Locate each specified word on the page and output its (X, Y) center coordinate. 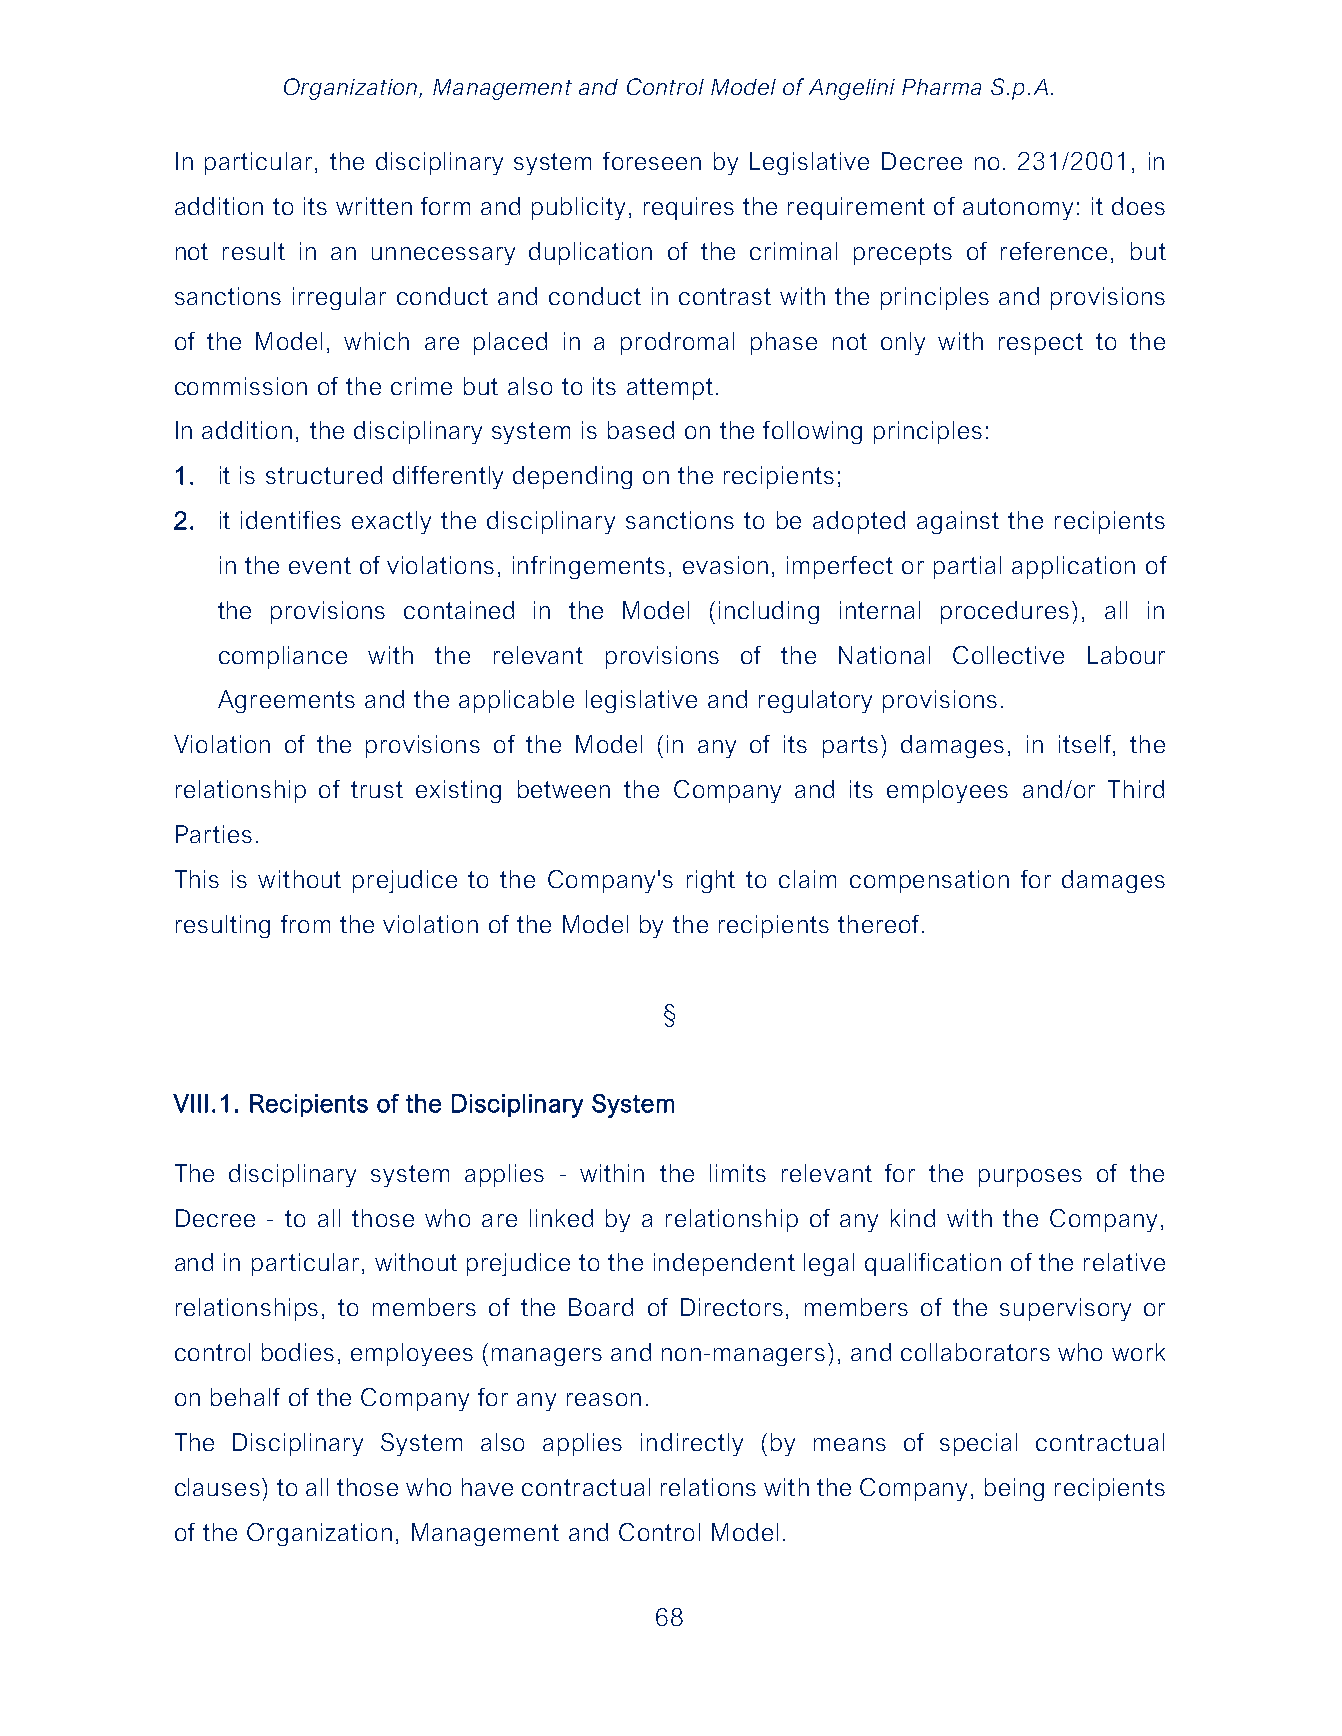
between (564, 789)
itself (1086, 745)
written (374, 206)
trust (377, 789)
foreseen (652, 161)
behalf (245, 1397)
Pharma (941, 87)
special (978, 1444)
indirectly (692, 1444)
